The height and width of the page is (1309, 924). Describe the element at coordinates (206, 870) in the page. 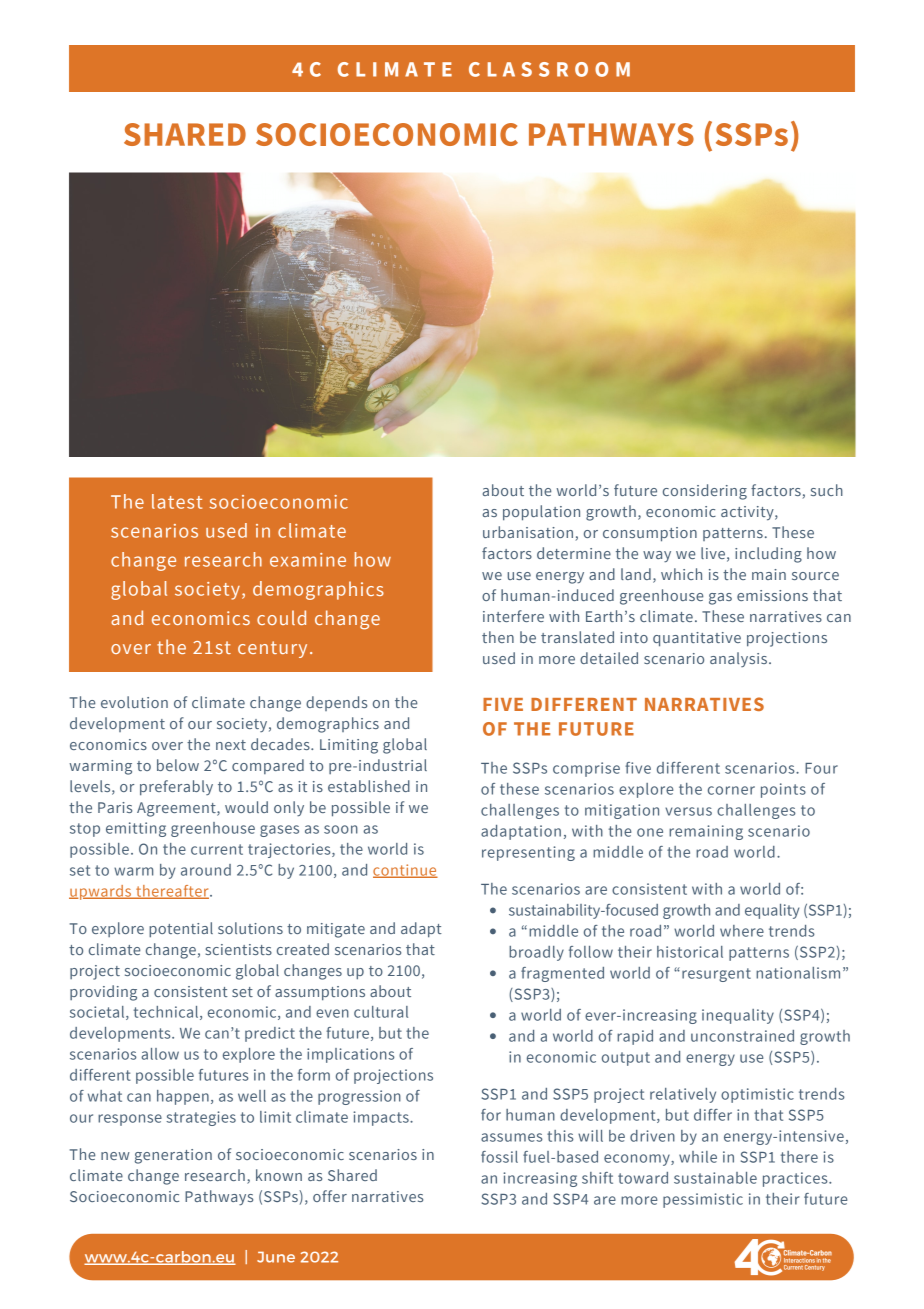

I see `around` at that location.
